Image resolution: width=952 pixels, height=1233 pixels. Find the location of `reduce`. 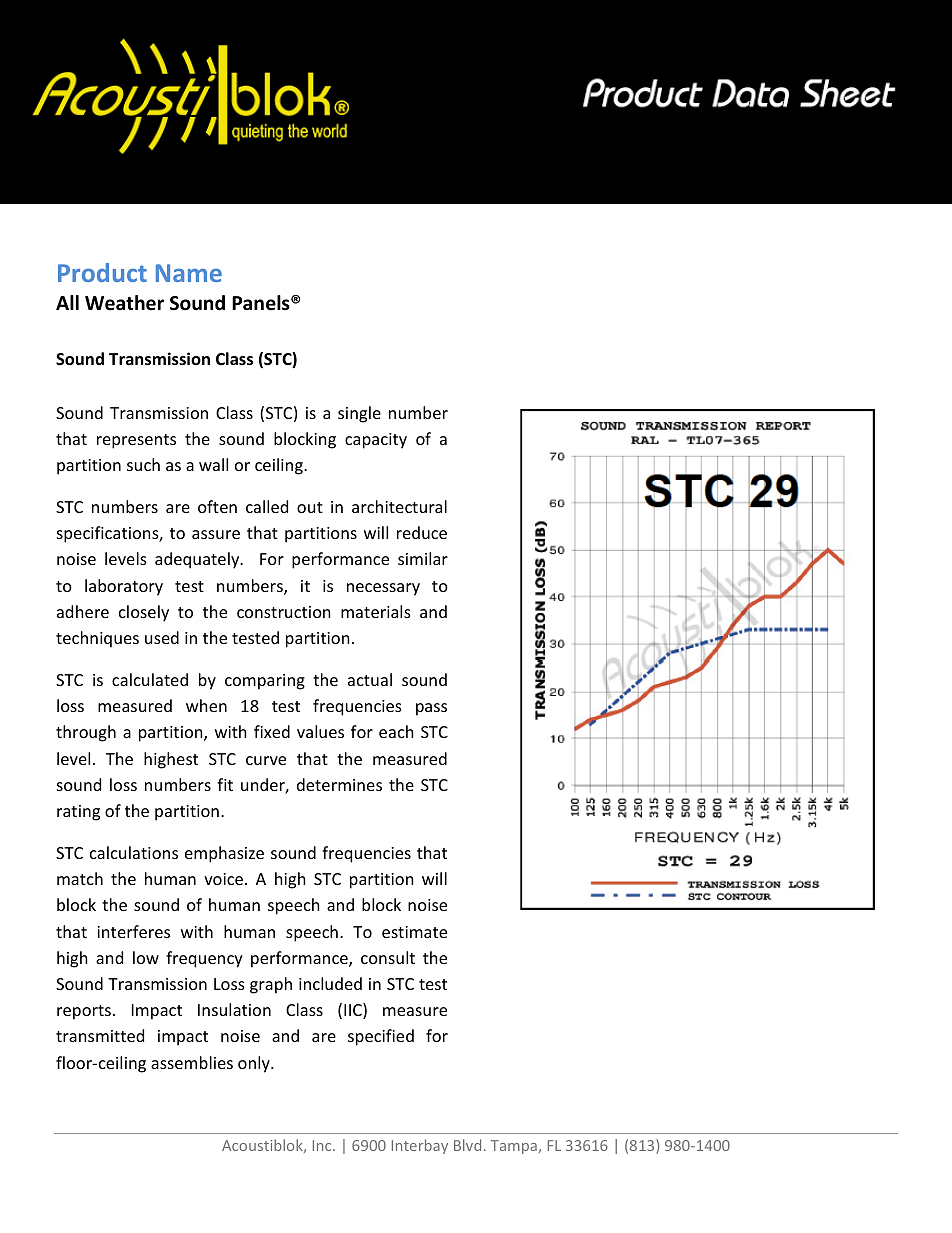

reduce is located at coordinates (422, 532).
